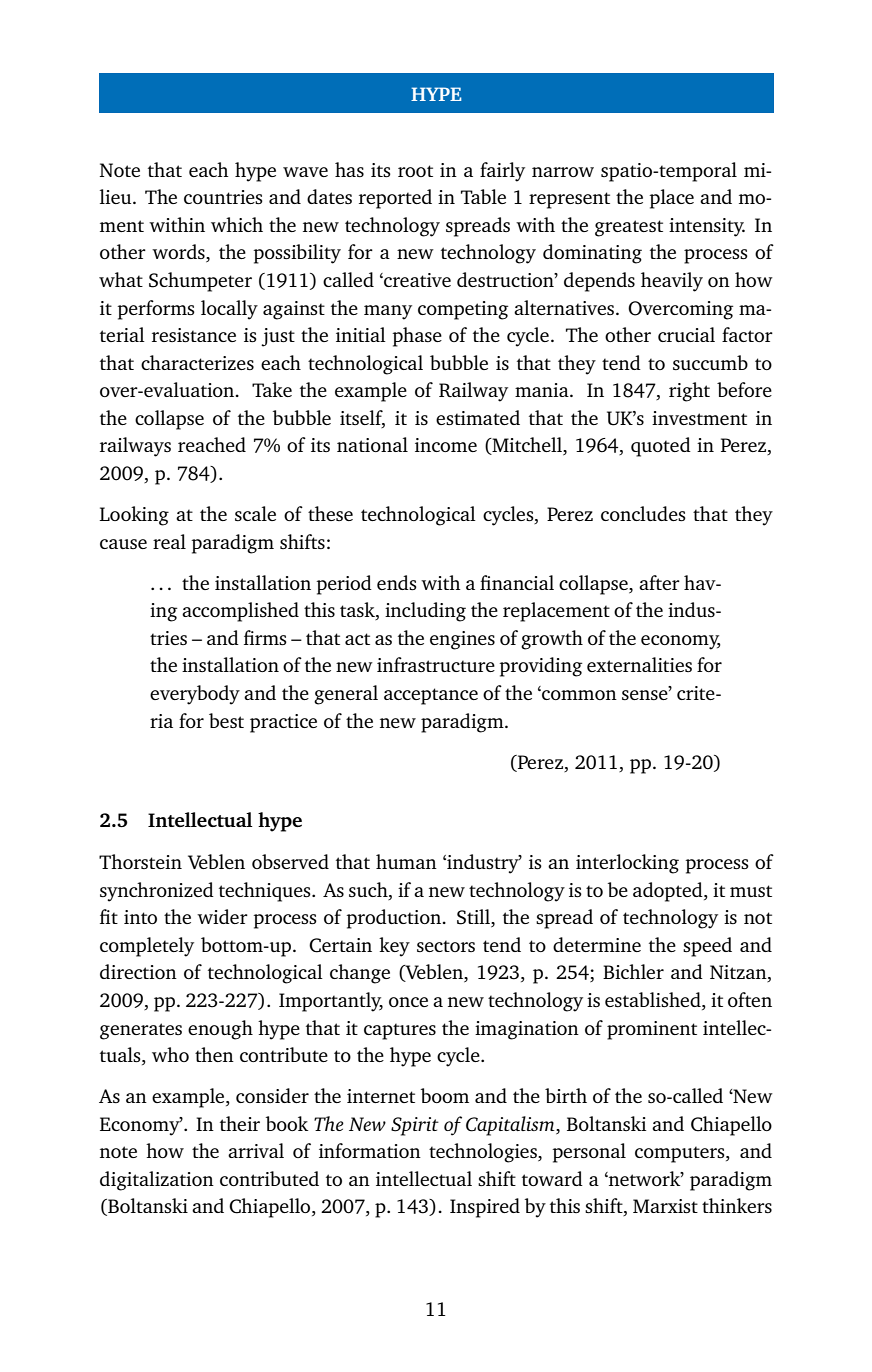 Image resolution: width=872 pixels, height=1372 pixels. What do you see at coordinates (330, 513) in the screenshot?
I see `these` at bounding box center [330, 513].
